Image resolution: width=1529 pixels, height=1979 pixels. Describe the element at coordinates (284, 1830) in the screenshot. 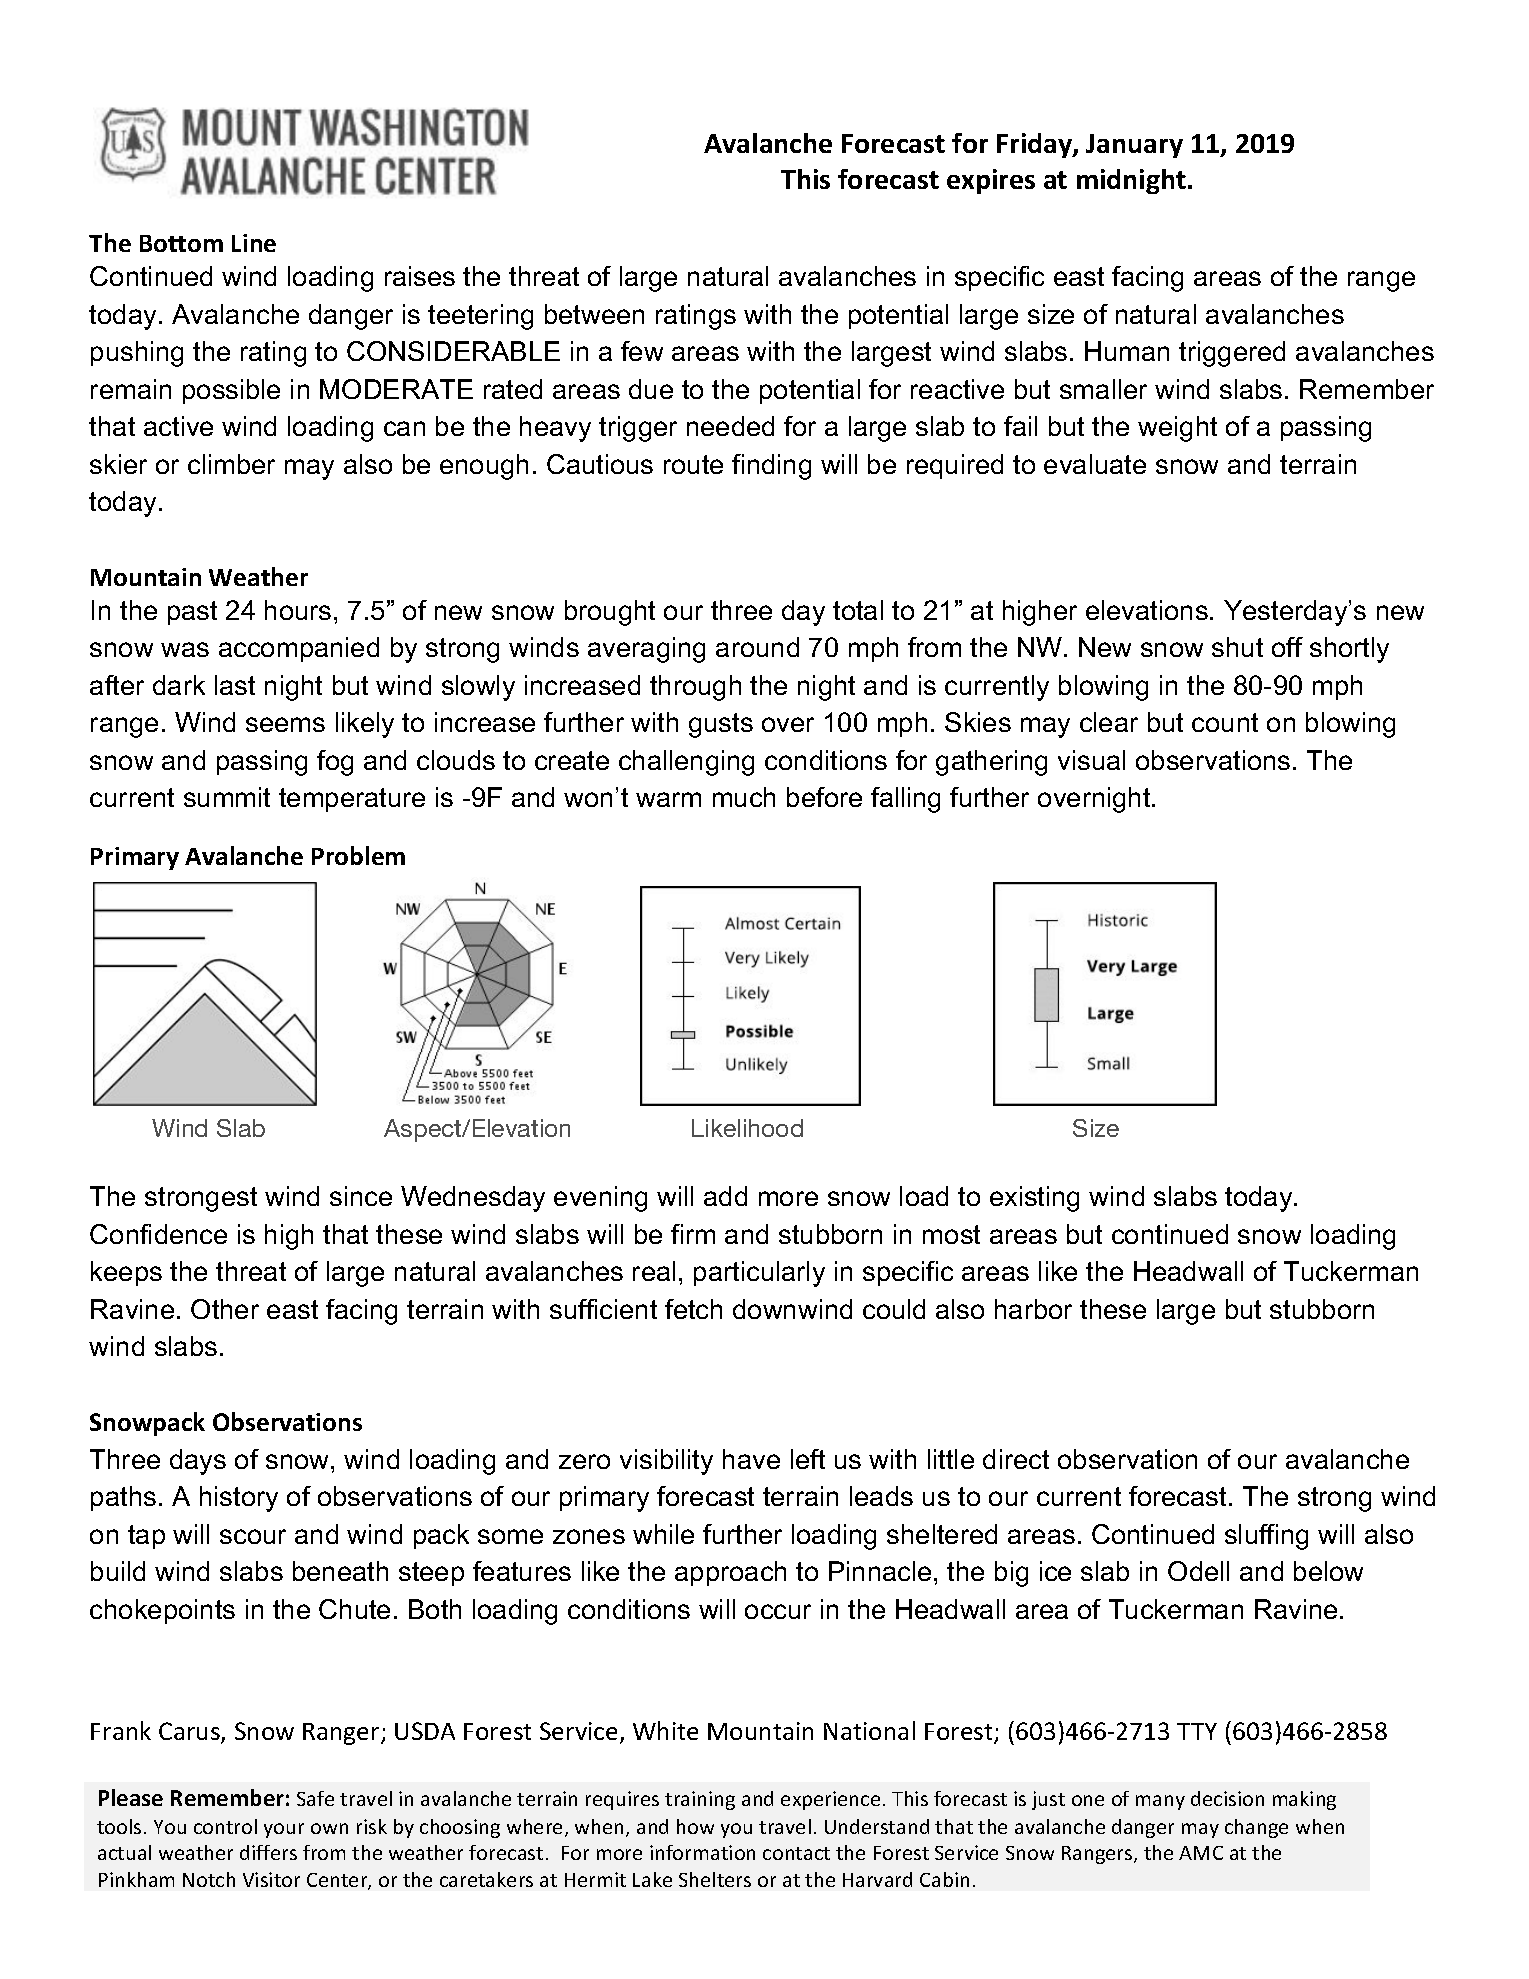

I see `your` at that location.
